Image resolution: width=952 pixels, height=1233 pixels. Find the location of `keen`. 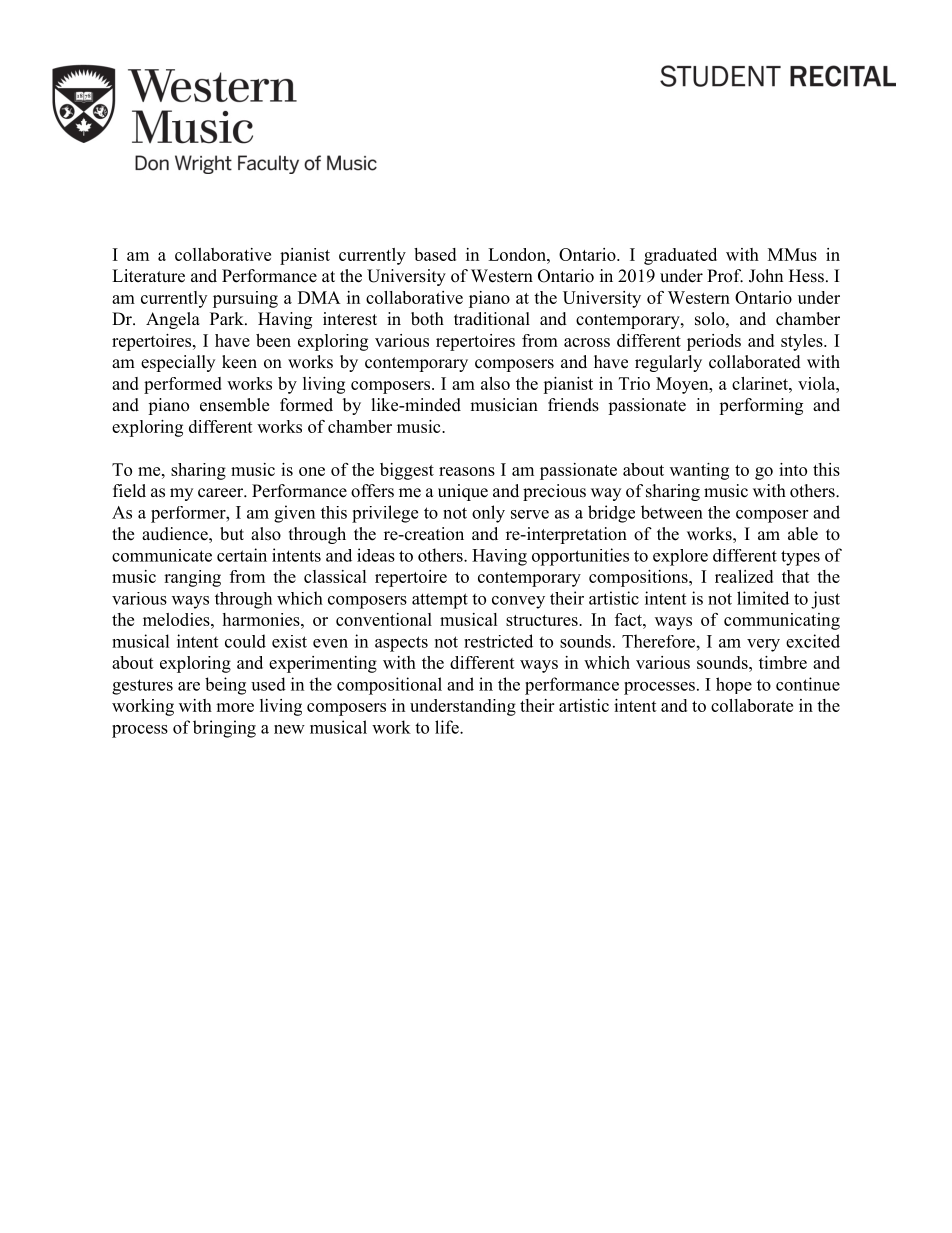

keen is located at coordinates (239, 362).
